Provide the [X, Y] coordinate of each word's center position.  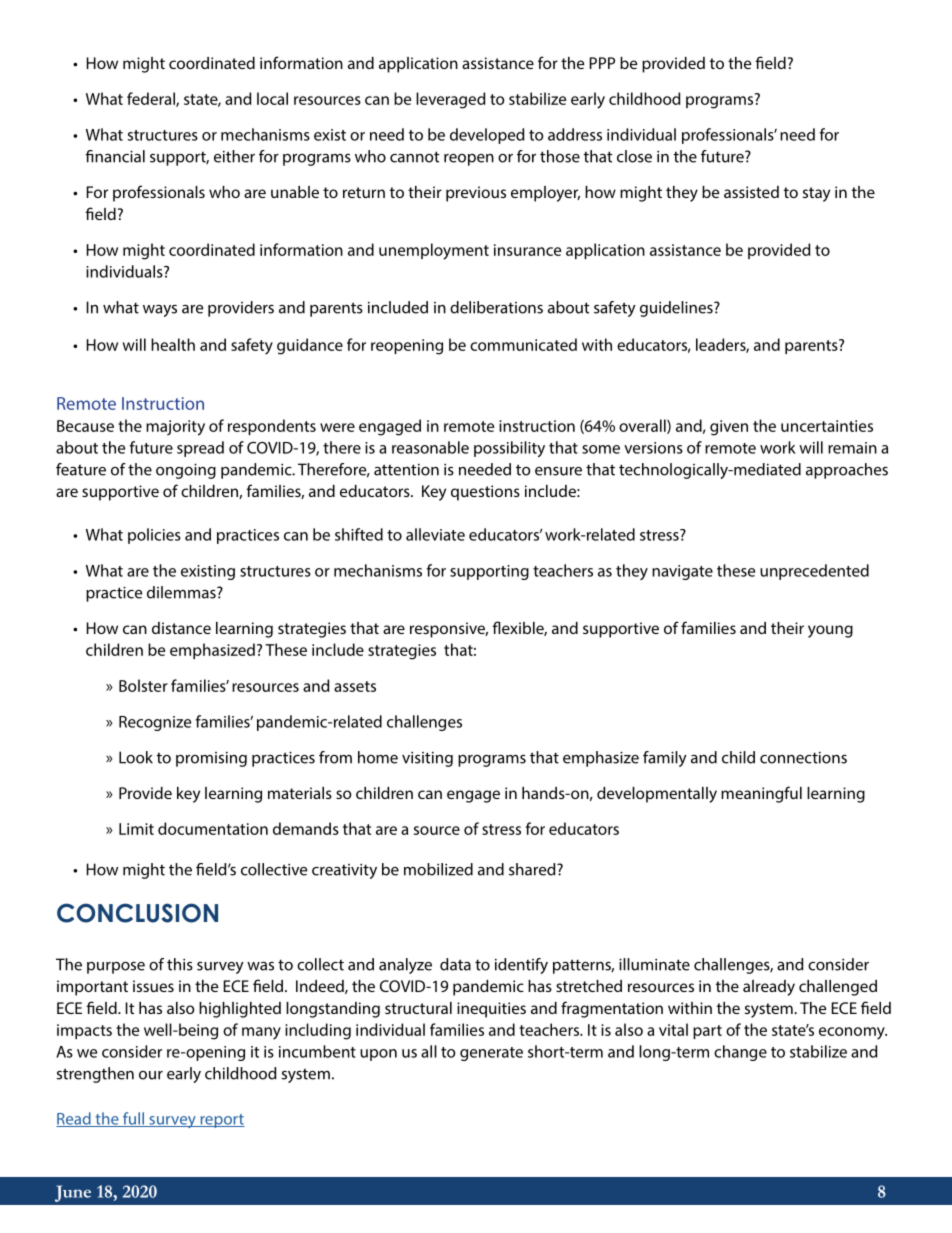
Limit [136, 829]
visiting [427, 759]
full [133, 1119]
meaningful [761, 794]
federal [152, 99]
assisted [751, 192]
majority [175, 428]
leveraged [450, 100]
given [729, 428]
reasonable [430, 447]
